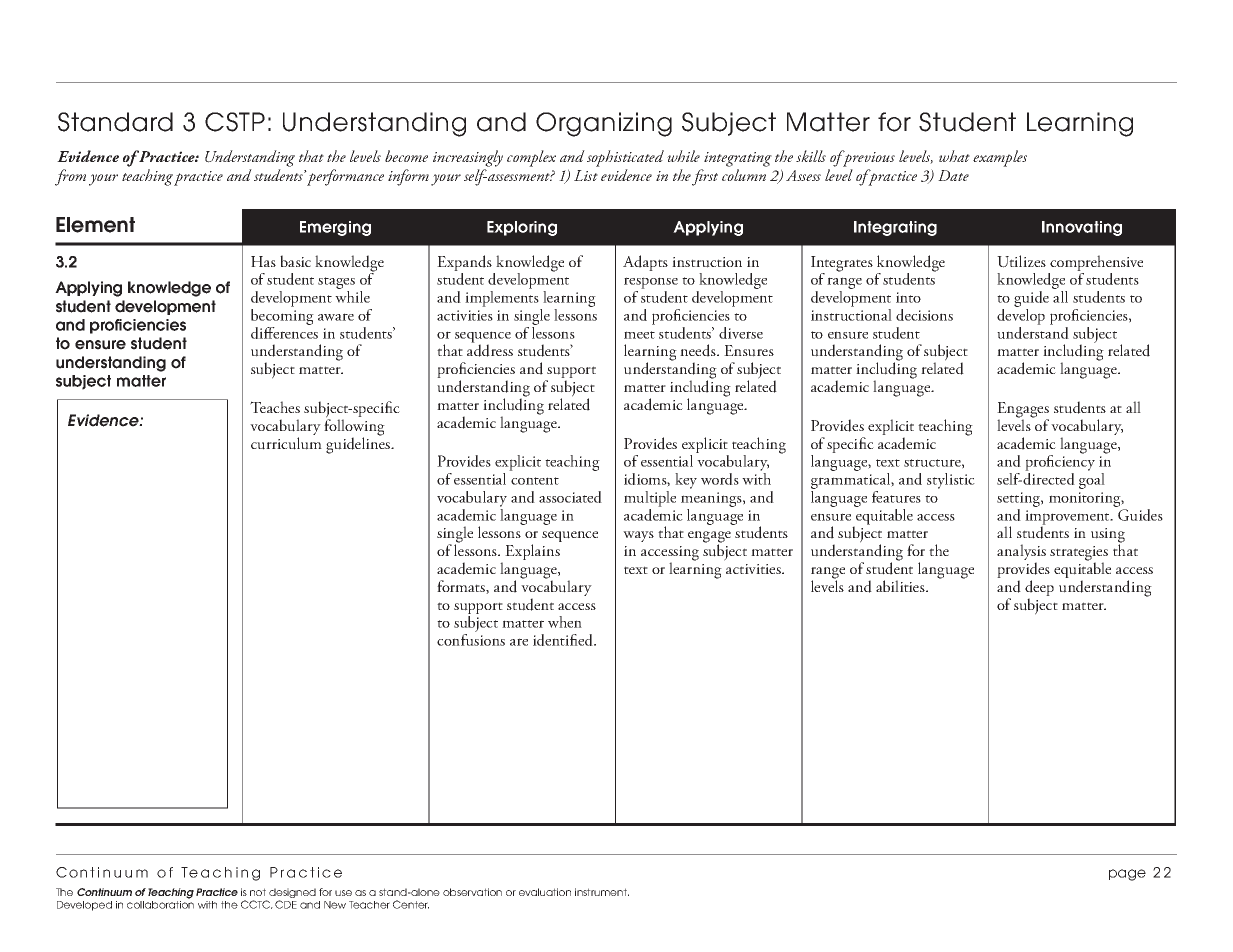 Image resolution: width=1233 pixels, height=952 pixels. Describe the element at coordinates (1039, 589) in the image. I see `deep` at that location.
